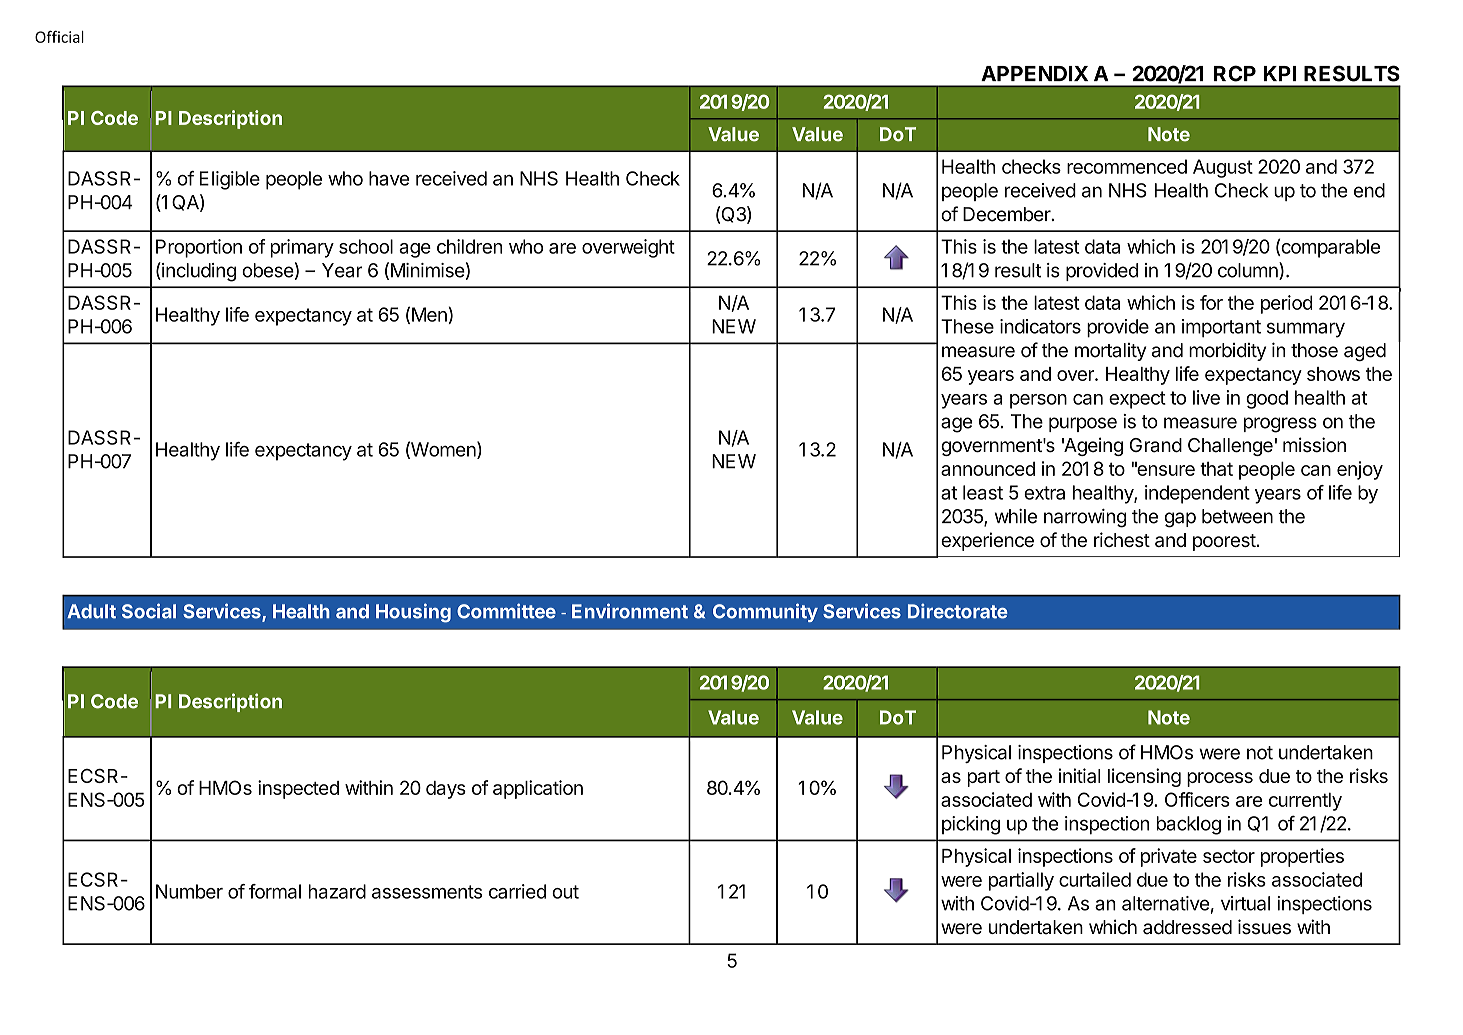  Describe the element at coordinates (149, 611) in the screenshot. I see `Social` at that location.
